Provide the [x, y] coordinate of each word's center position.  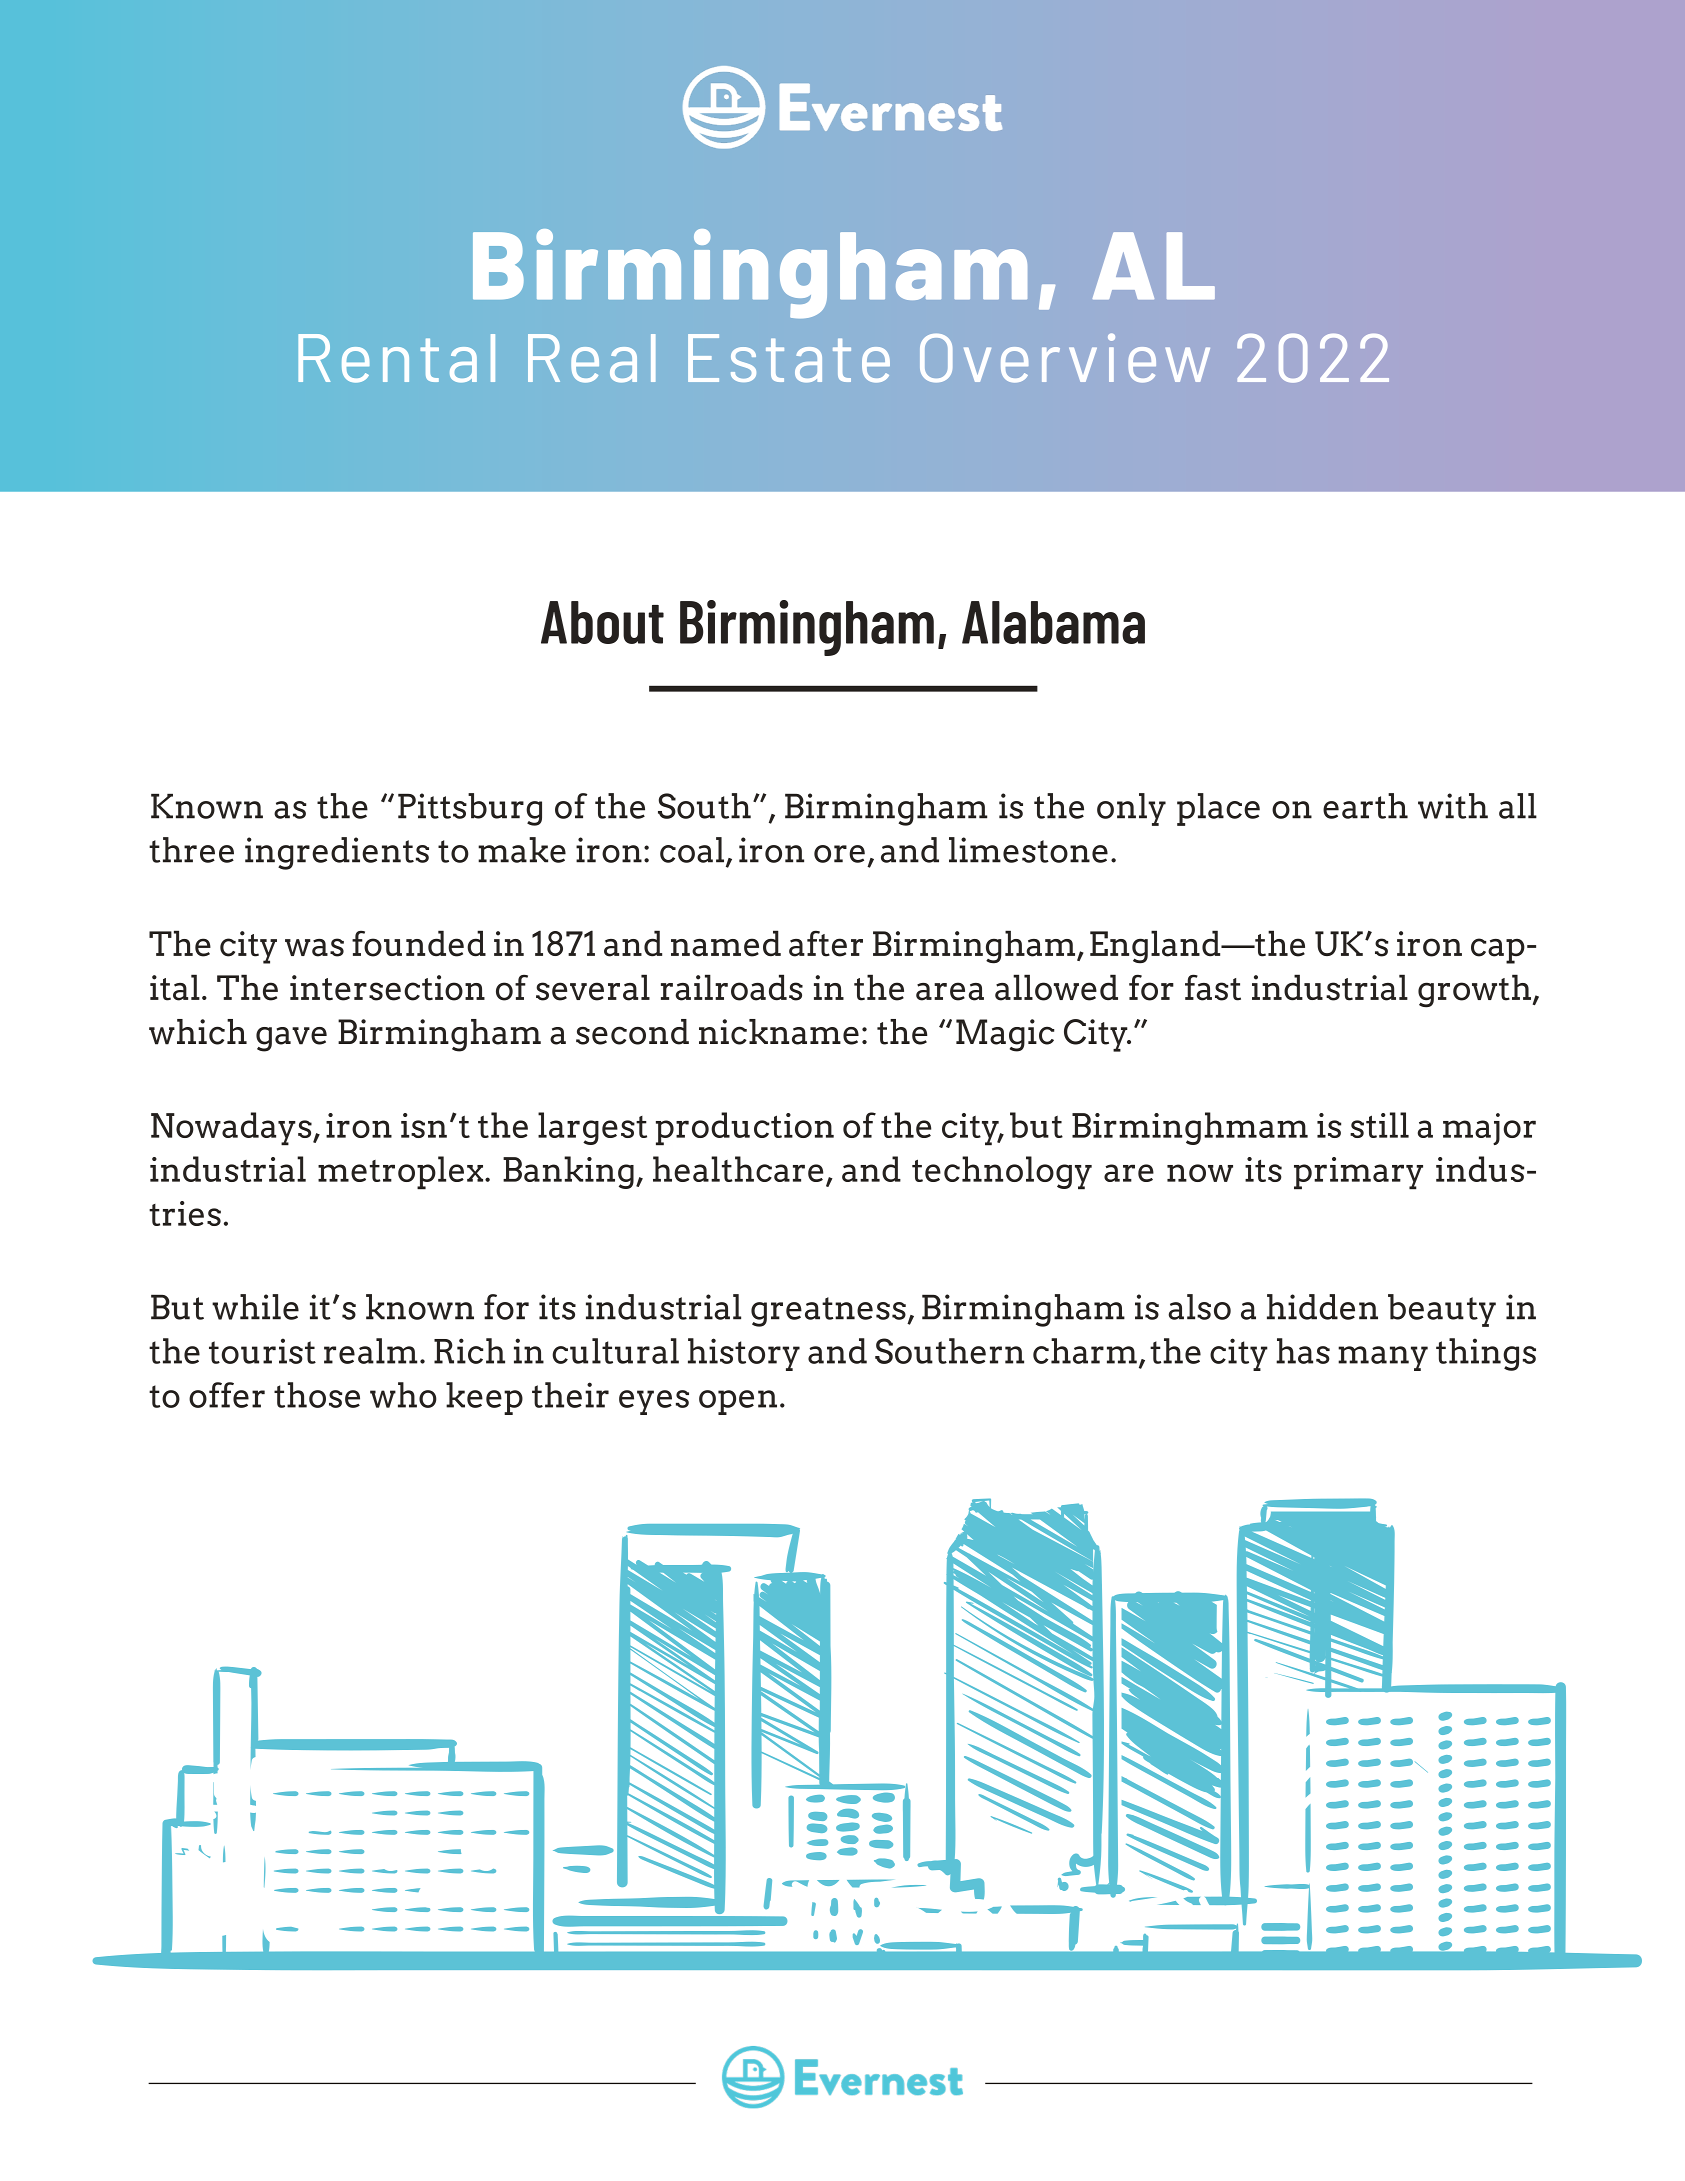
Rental [396, 358]
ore [839, 854]
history [744, 1354]
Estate [789, 358]
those [317, 1395]
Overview [1065, 358]
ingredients [337, 853]
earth [1365, 806]
